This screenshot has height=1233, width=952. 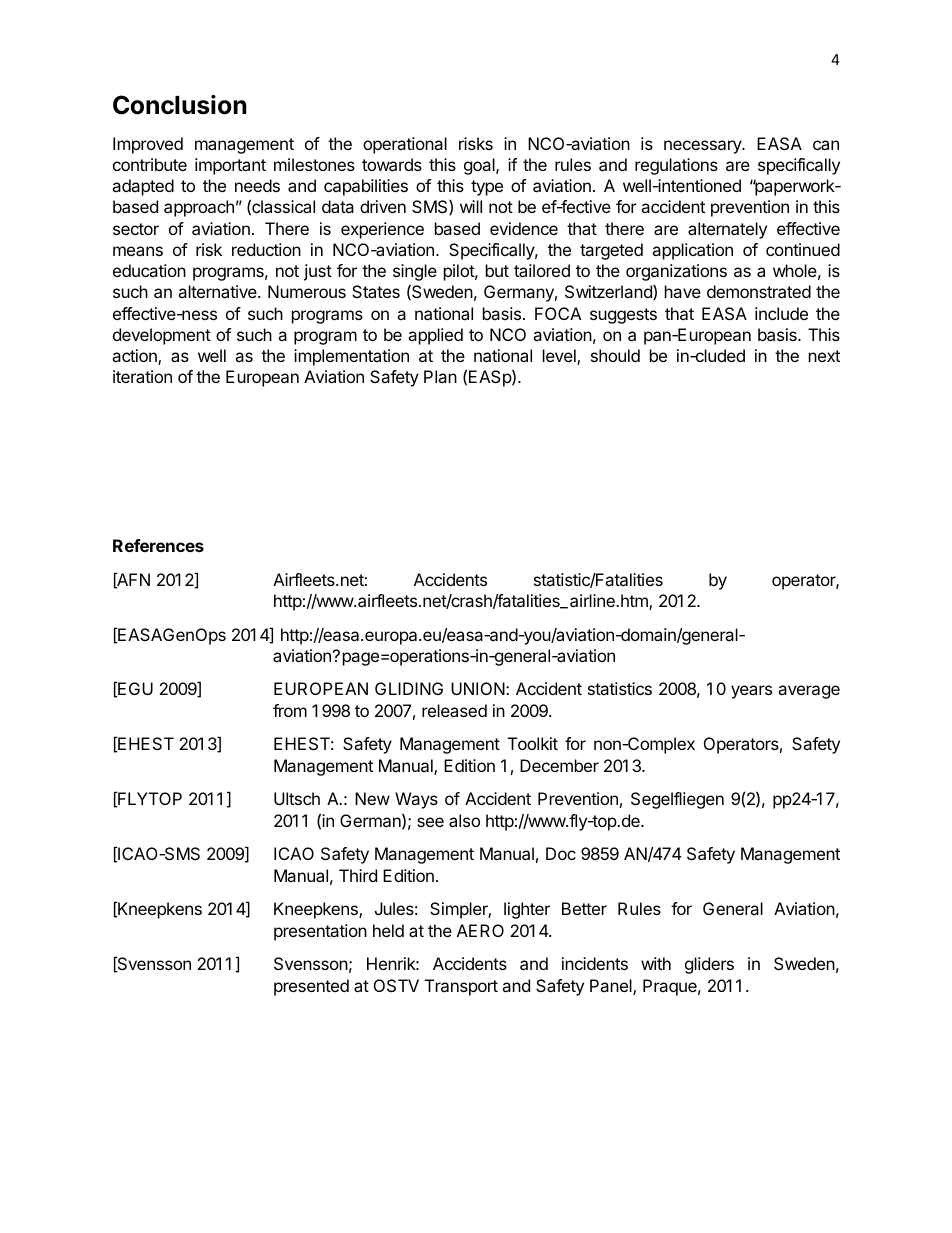 What do you see at coordinates (480, 166) in the screenshot?
I see `goal` at bounding box center [480, 166].
